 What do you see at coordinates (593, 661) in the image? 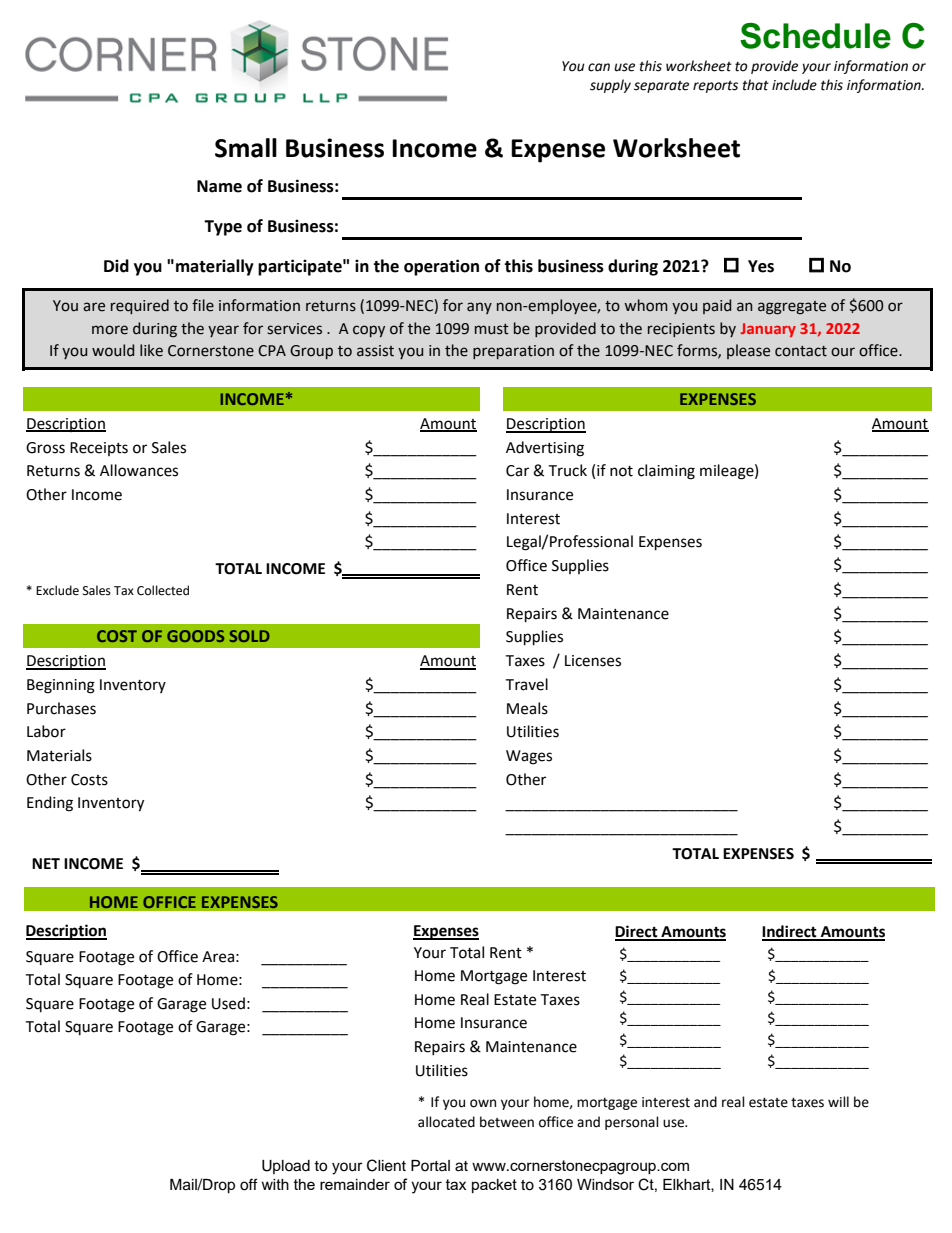
I see `Licenses` at bounding box center [593, 661].
